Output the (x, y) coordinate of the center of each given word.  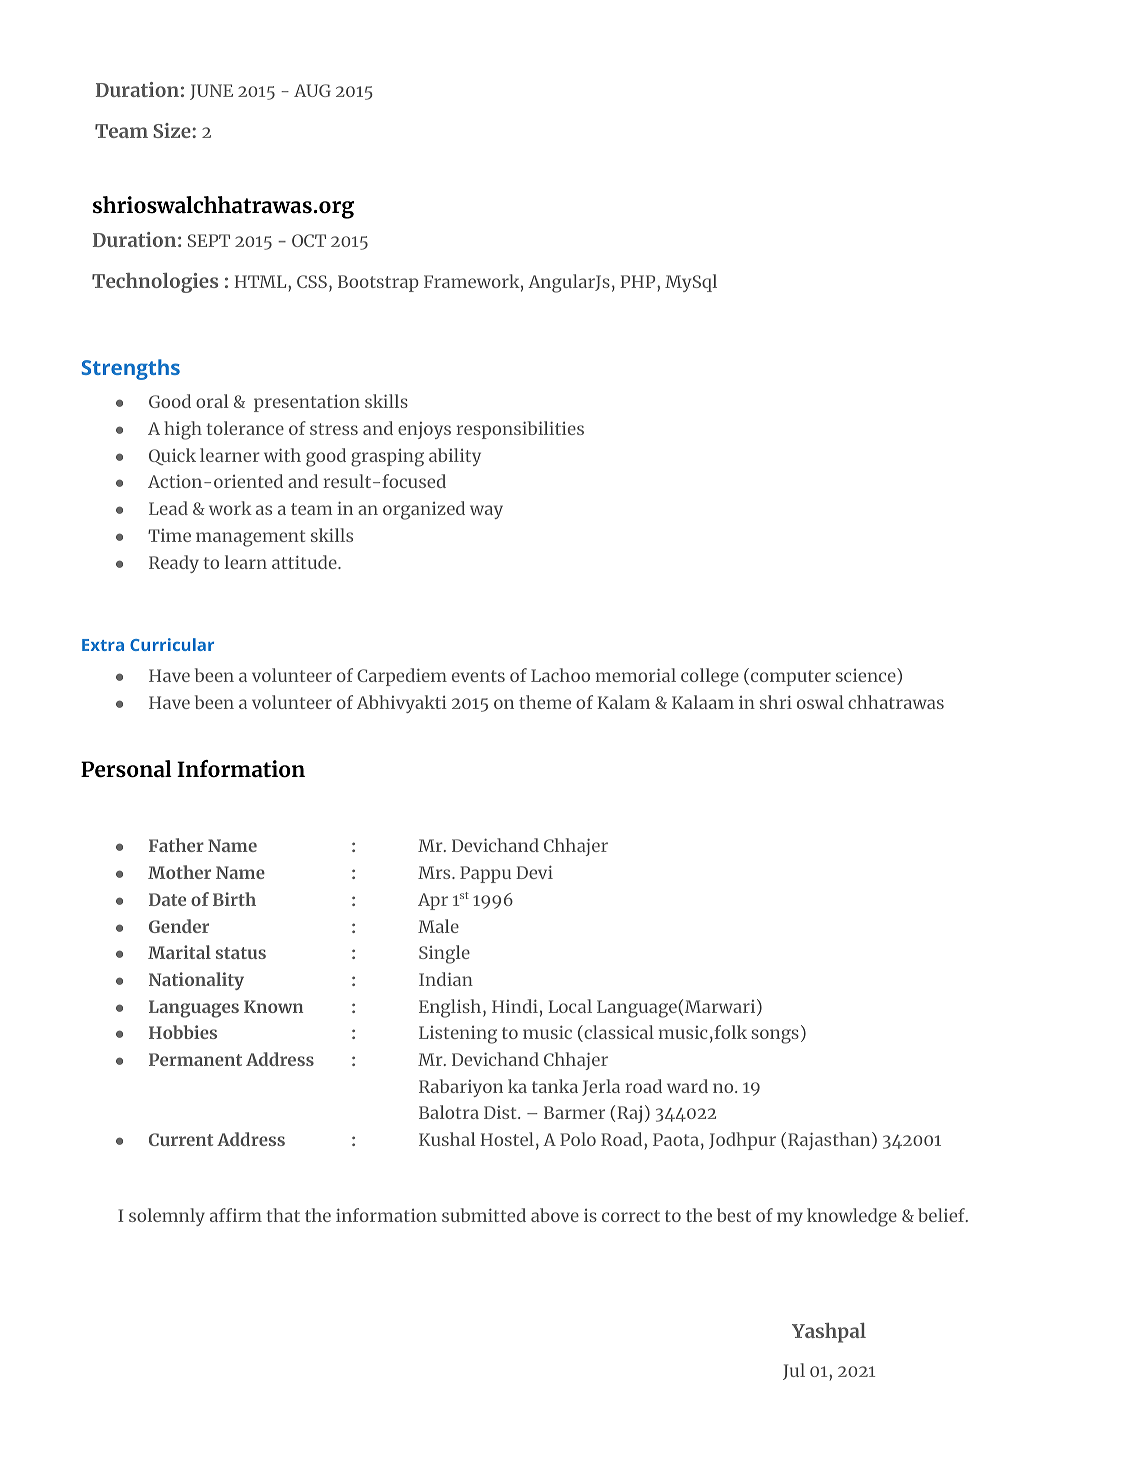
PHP (639, 281)
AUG (312, 90)
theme (545, 702)
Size (173, 130)
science (867, 676)
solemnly (167, 1217)
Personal (126, 769)
